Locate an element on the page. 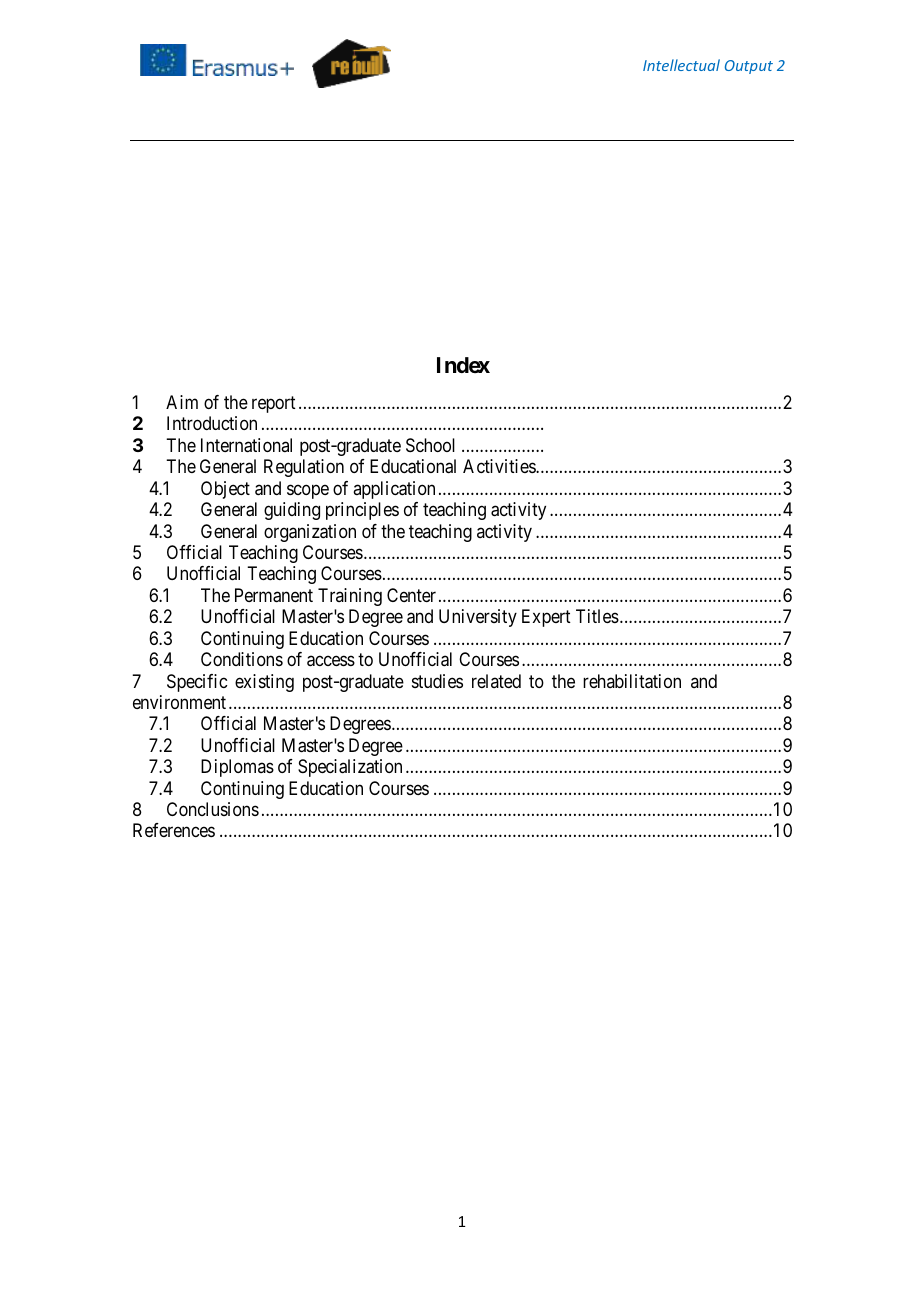 Image resolution: width=924 pixels, height=1307 pixels. International is located at coordinates (246, 445).
